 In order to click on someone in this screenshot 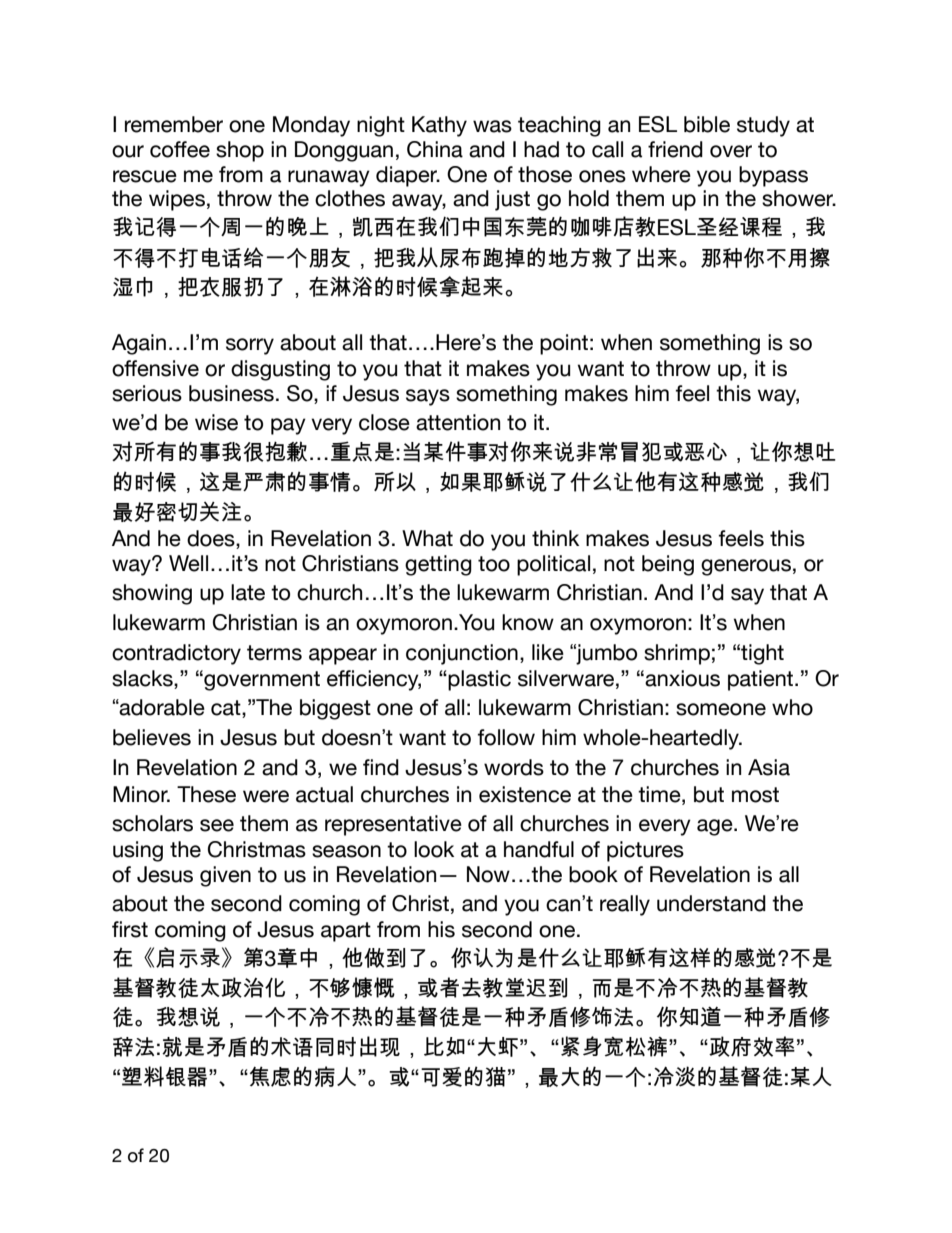, I will do `click(721, 709)`.
